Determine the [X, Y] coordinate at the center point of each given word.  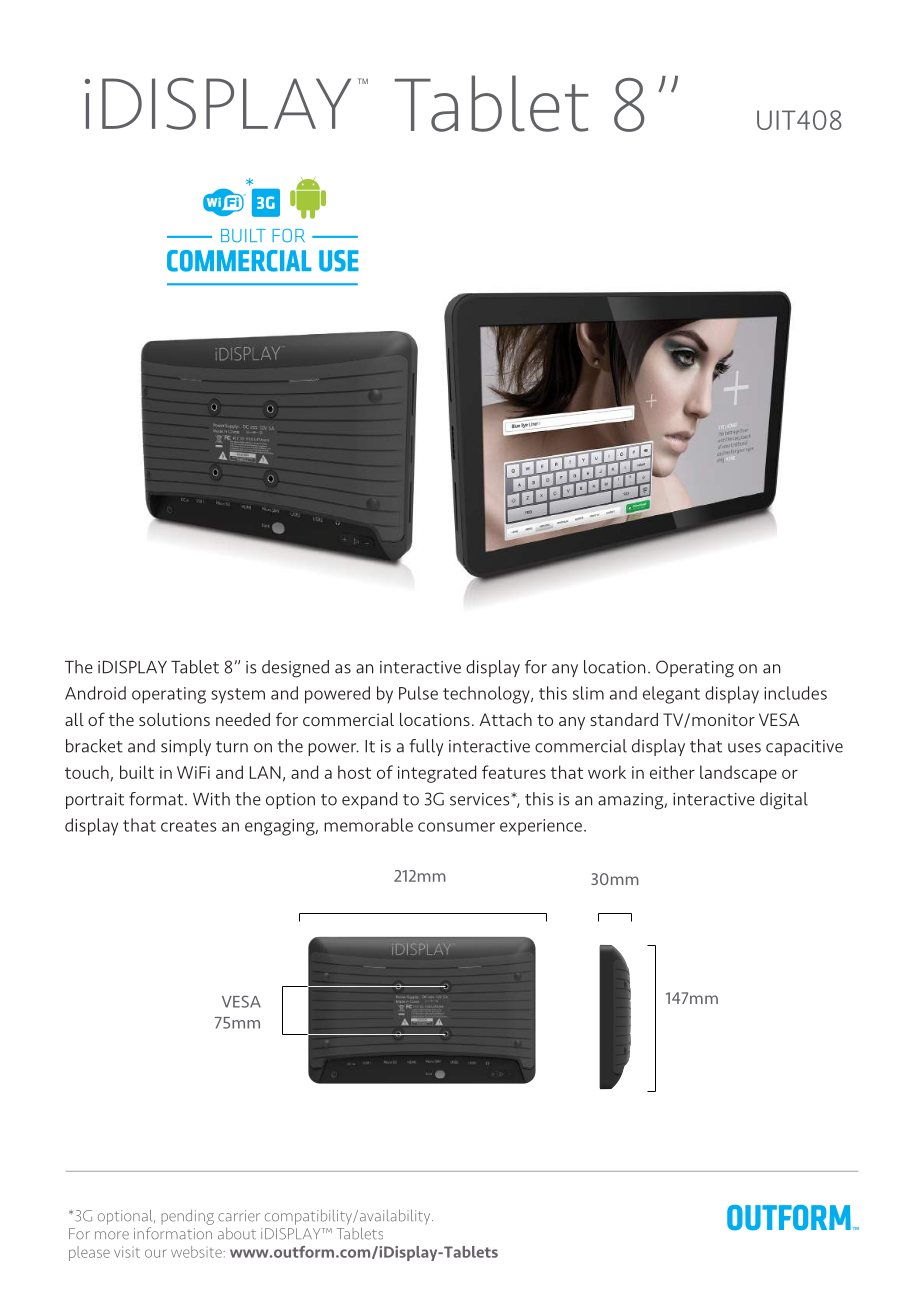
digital [784, 801]
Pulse [418, 693]
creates [188, 826]
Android [95, 693]
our [156, 1253]
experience [541, 827]
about [237, 1234]
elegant [671, 695]
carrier [239, 1216]
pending [187, 1217]
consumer [456, 827]
